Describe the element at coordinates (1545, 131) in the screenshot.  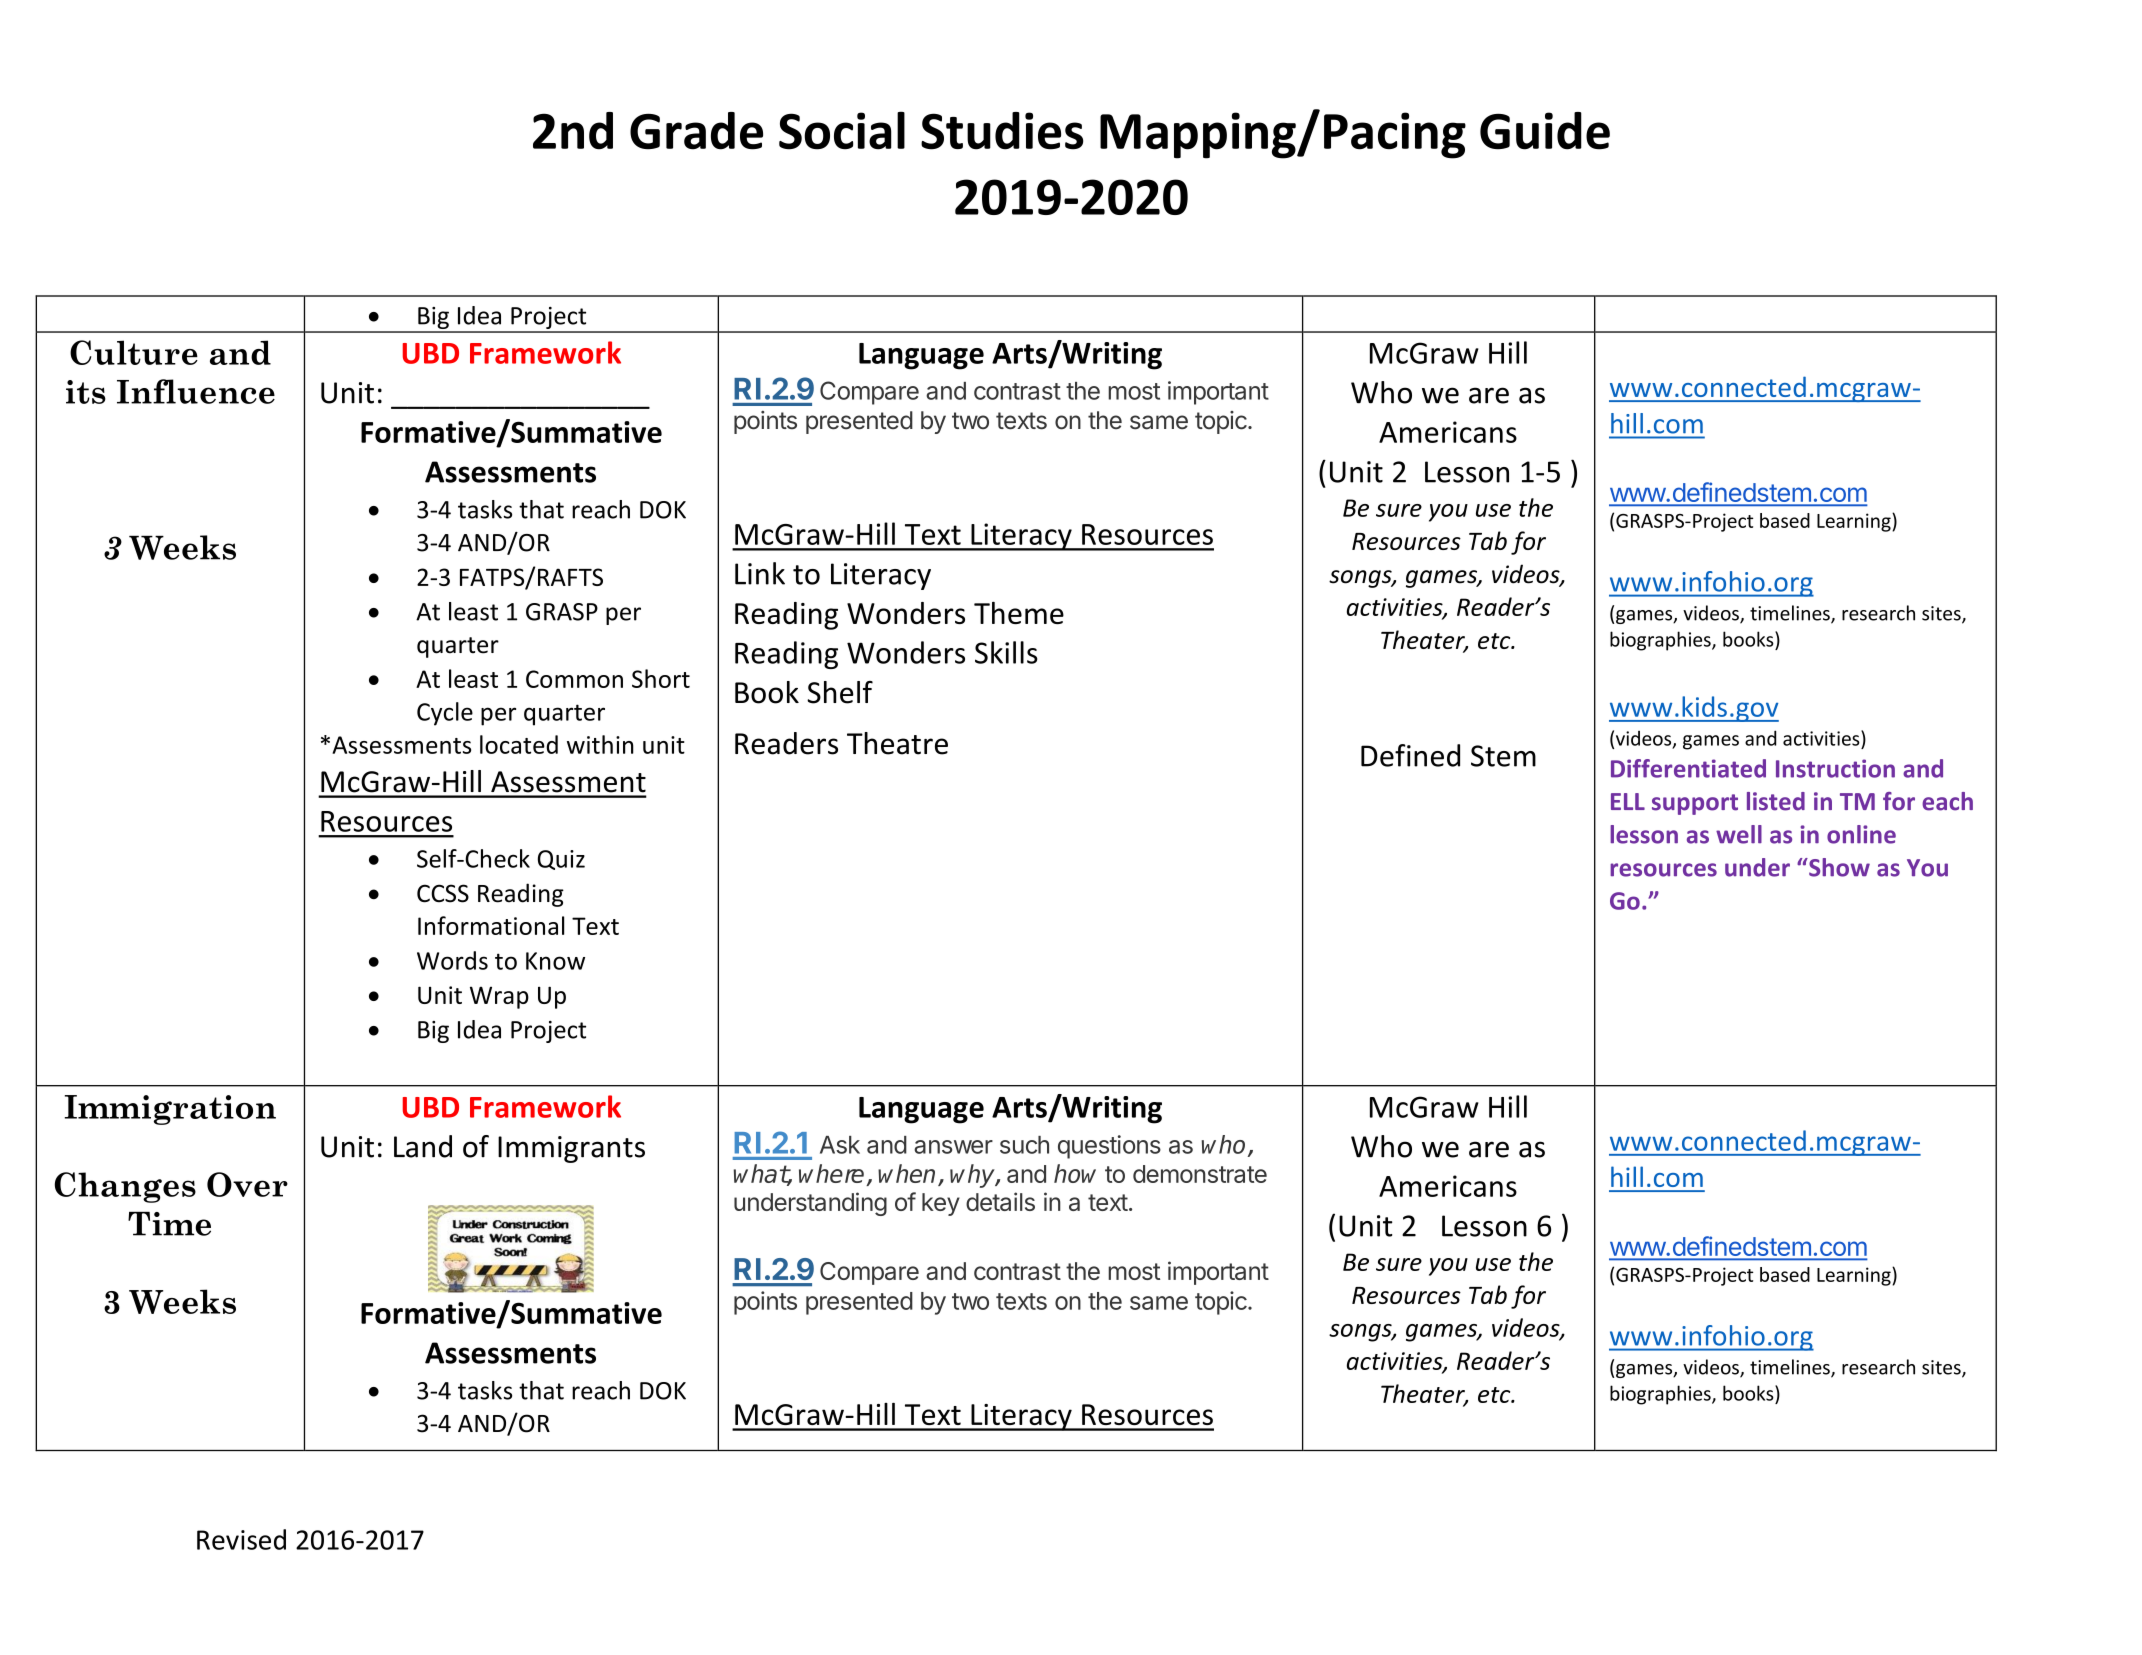
I see `Guide` at that location.
